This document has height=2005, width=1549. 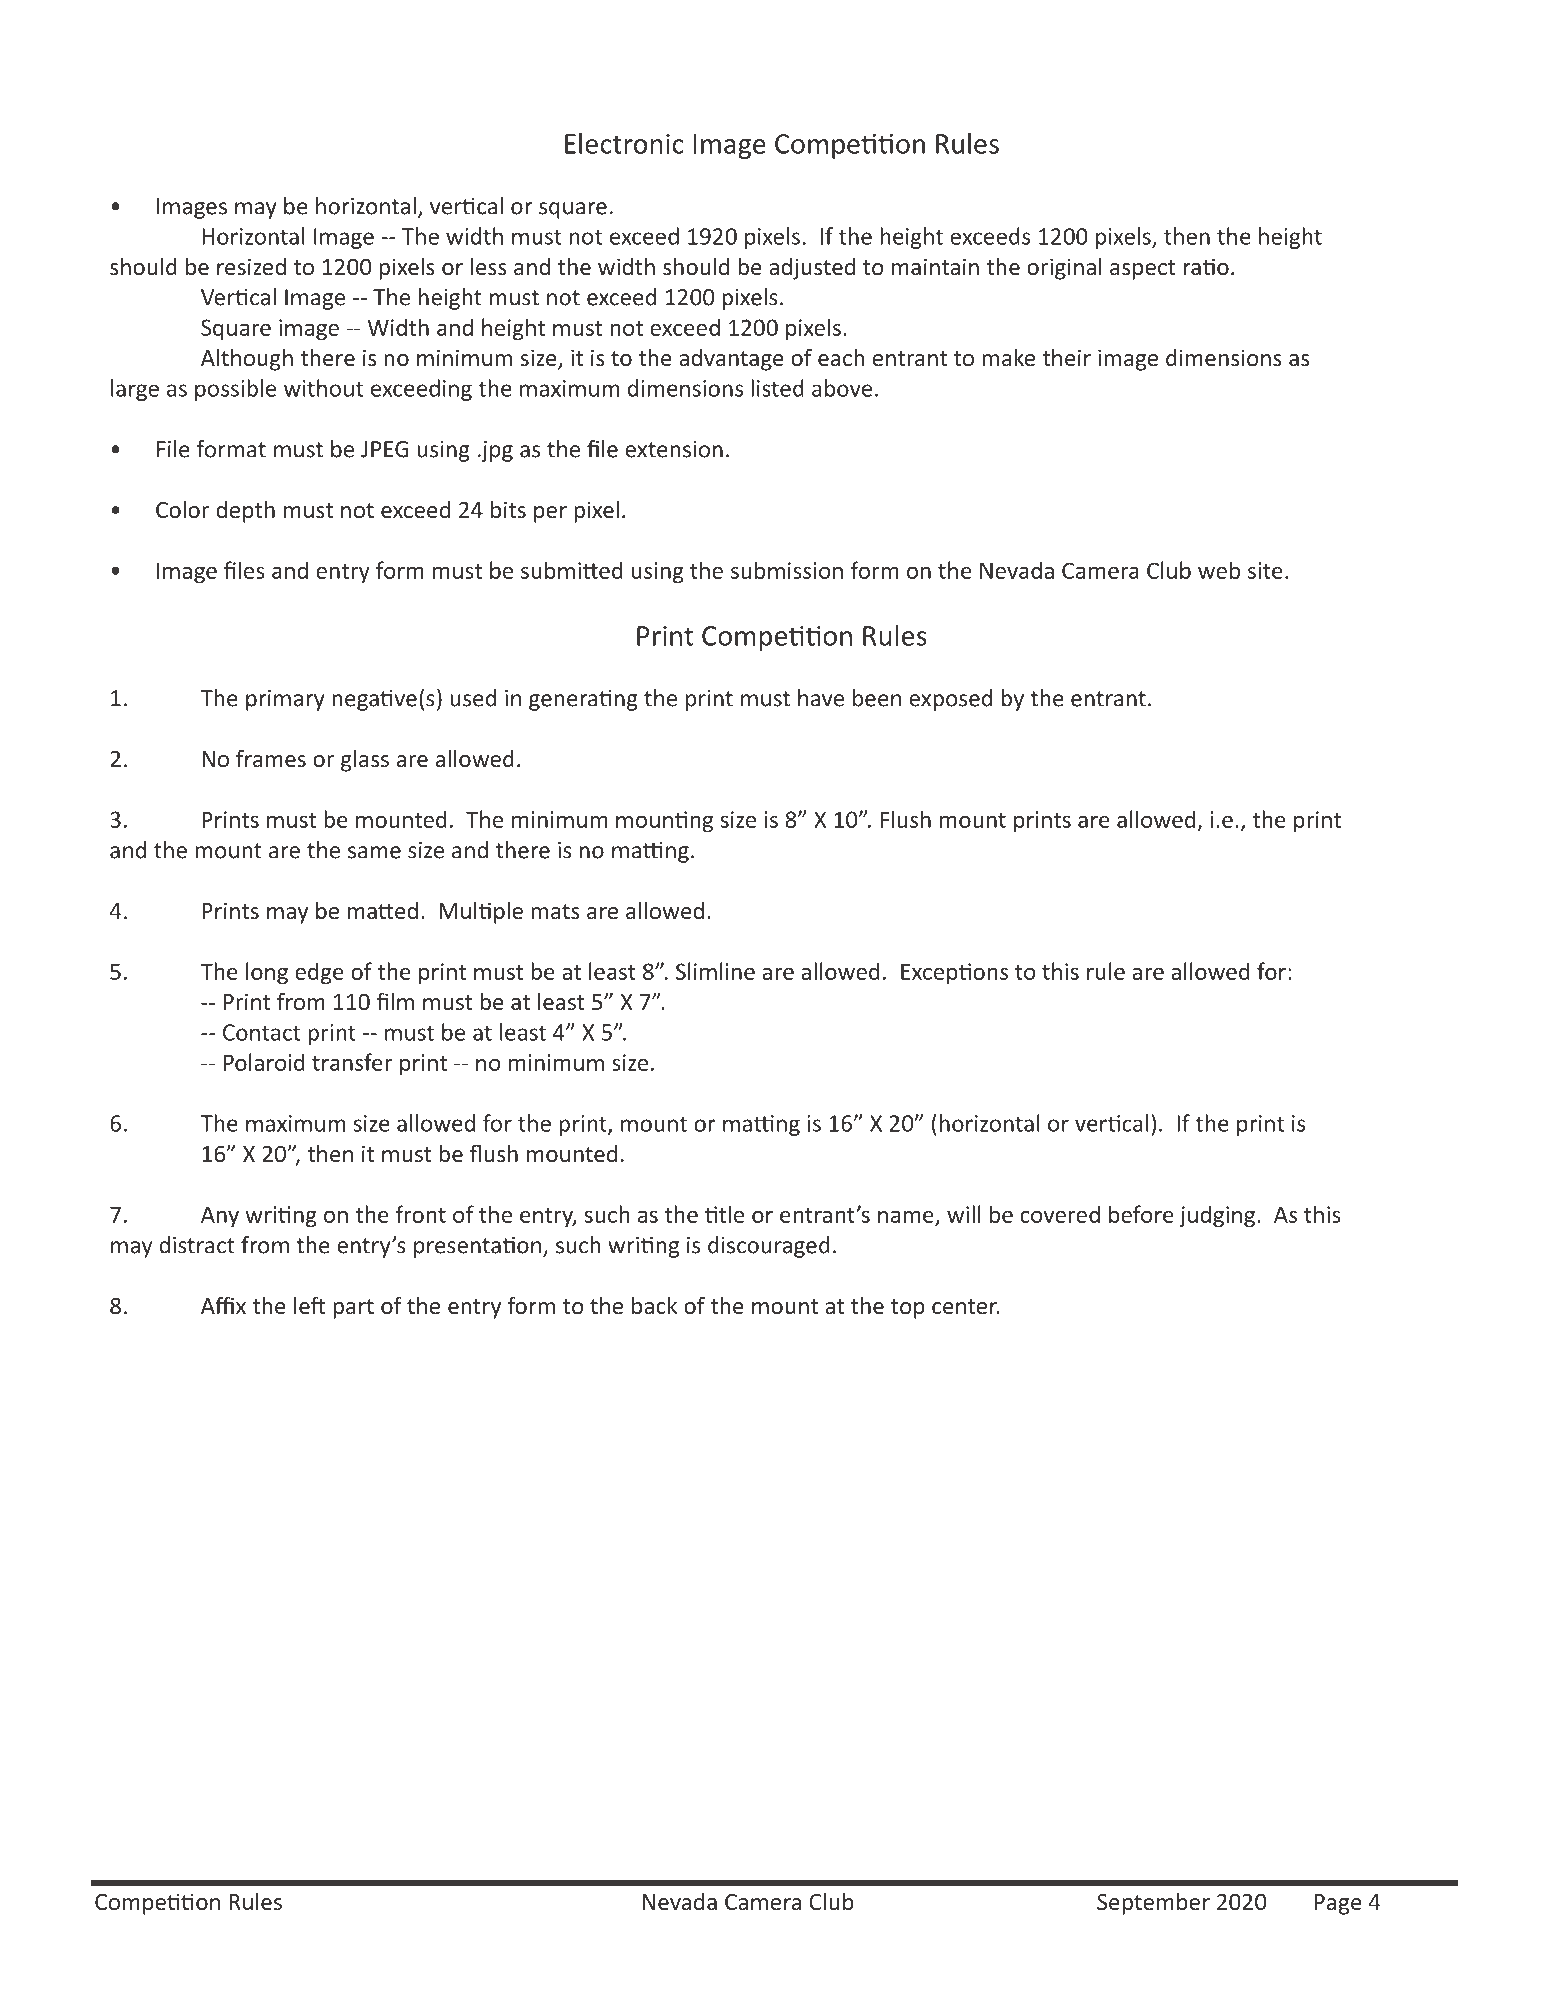 What do you see at coordinates (285, 700) in the document?
I see `primary` at bounding box center [285, 700].
